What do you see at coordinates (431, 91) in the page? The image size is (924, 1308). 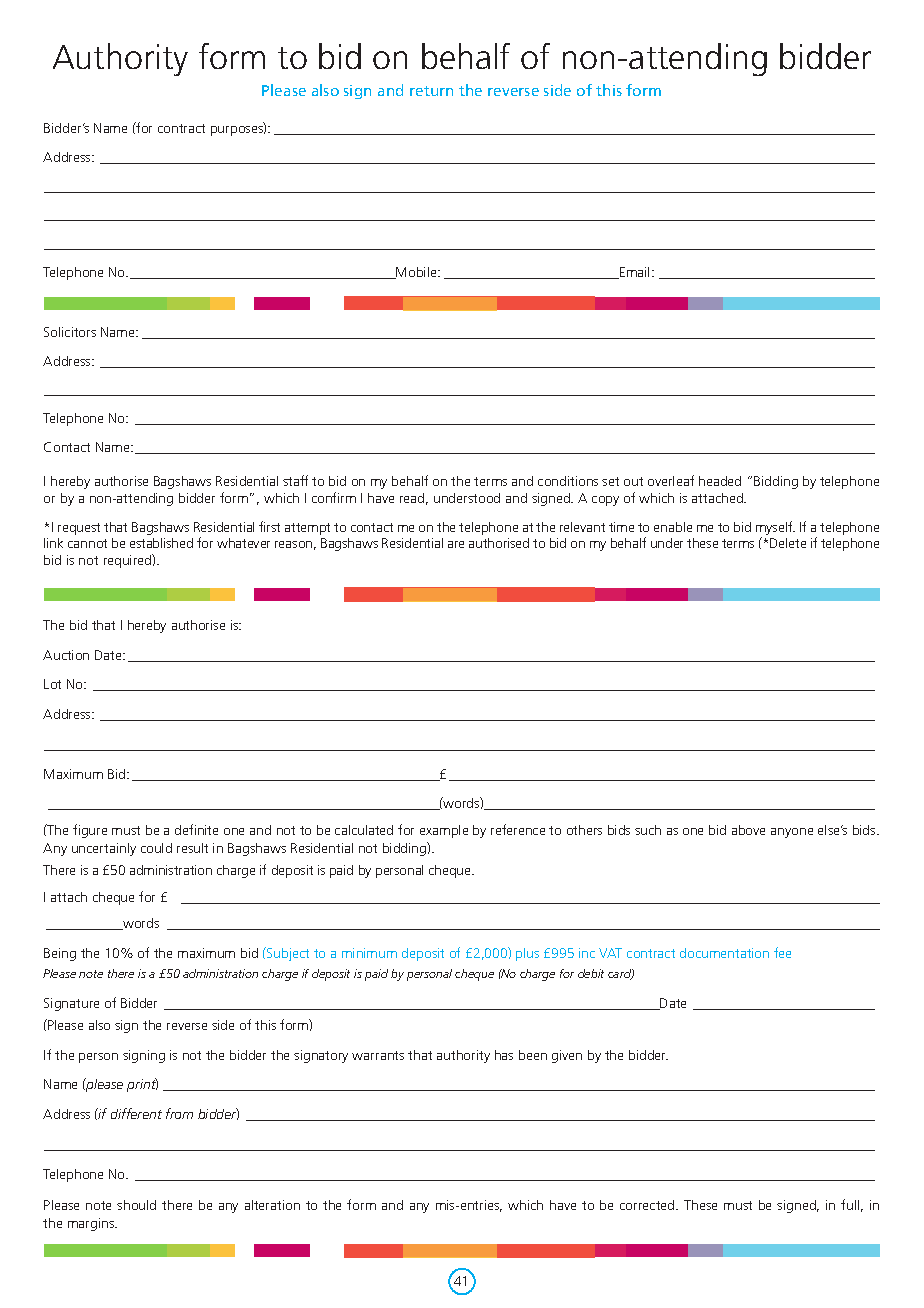 I see `return` at bounding box center [431, 91].
